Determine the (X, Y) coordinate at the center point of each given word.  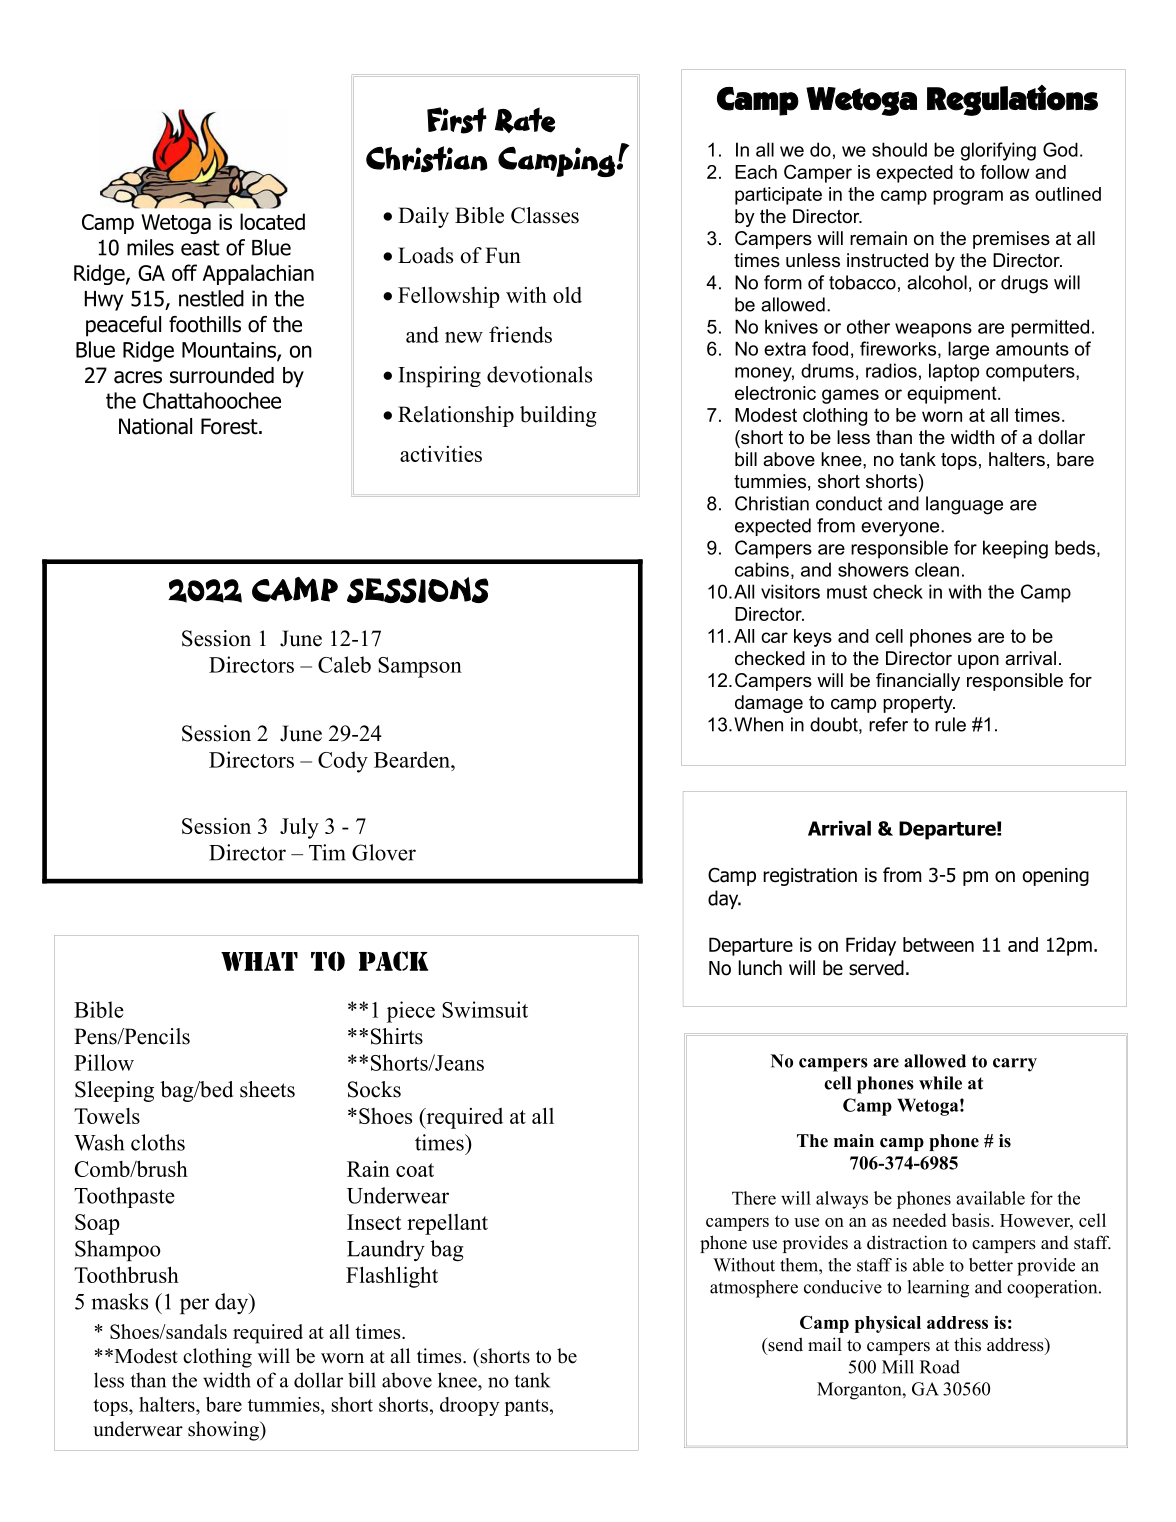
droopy (470, 1406)
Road (940, 1367)
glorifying (998, 151)
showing (224, 1431)
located (272, 221)
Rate (525, 120)
